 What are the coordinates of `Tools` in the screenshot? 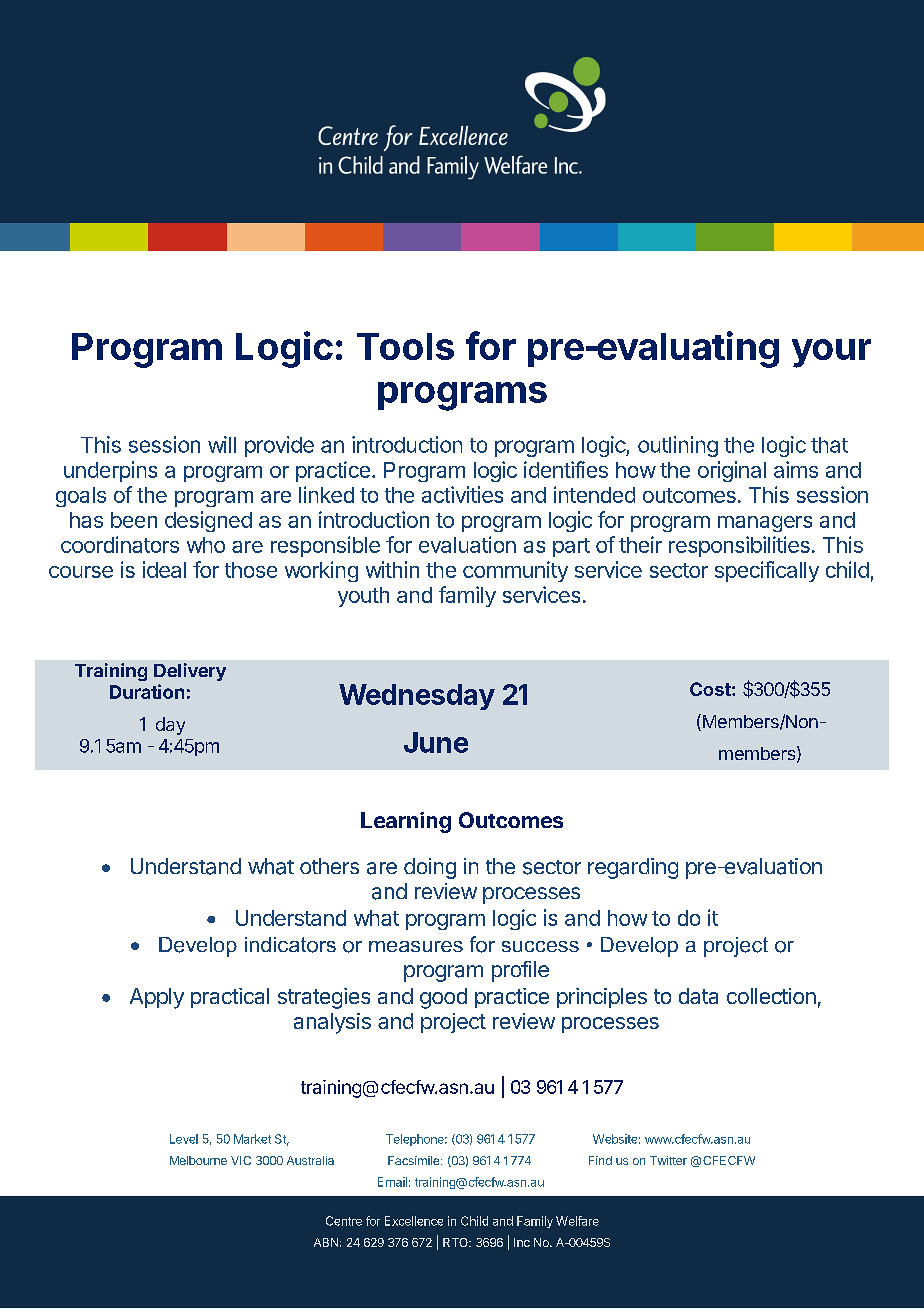 It's located at (405, 346).
